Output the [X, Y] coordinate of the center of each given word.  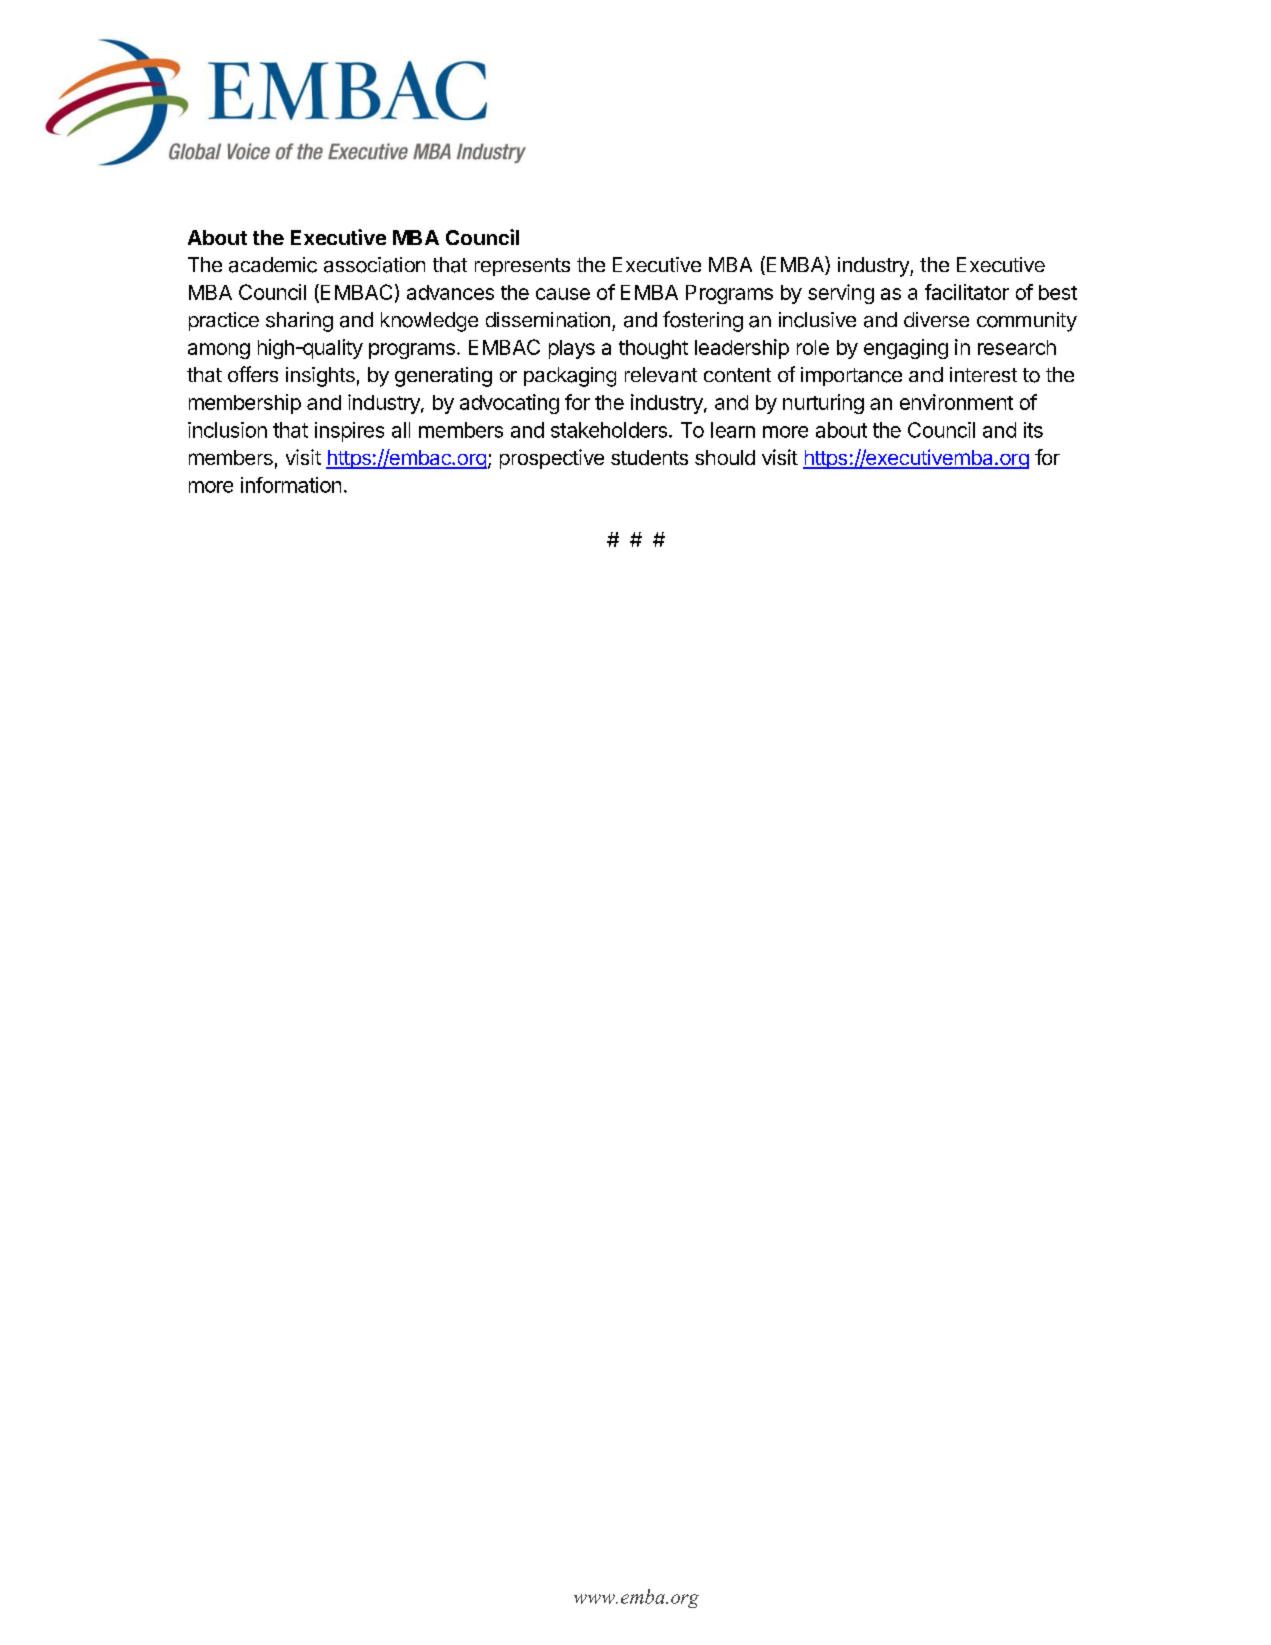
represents [522, 267]
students [649, 457]
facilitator [967, 292]
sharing [299, 322]
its [1033, 430]
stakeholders [609, 430]
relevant [661, 375]
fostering [703, 321]
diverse [936, 319]
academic [273, 265]
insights [320, 377]
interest [983, 374]
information [291, 485]
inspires [349, 432]
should [725, 457]
